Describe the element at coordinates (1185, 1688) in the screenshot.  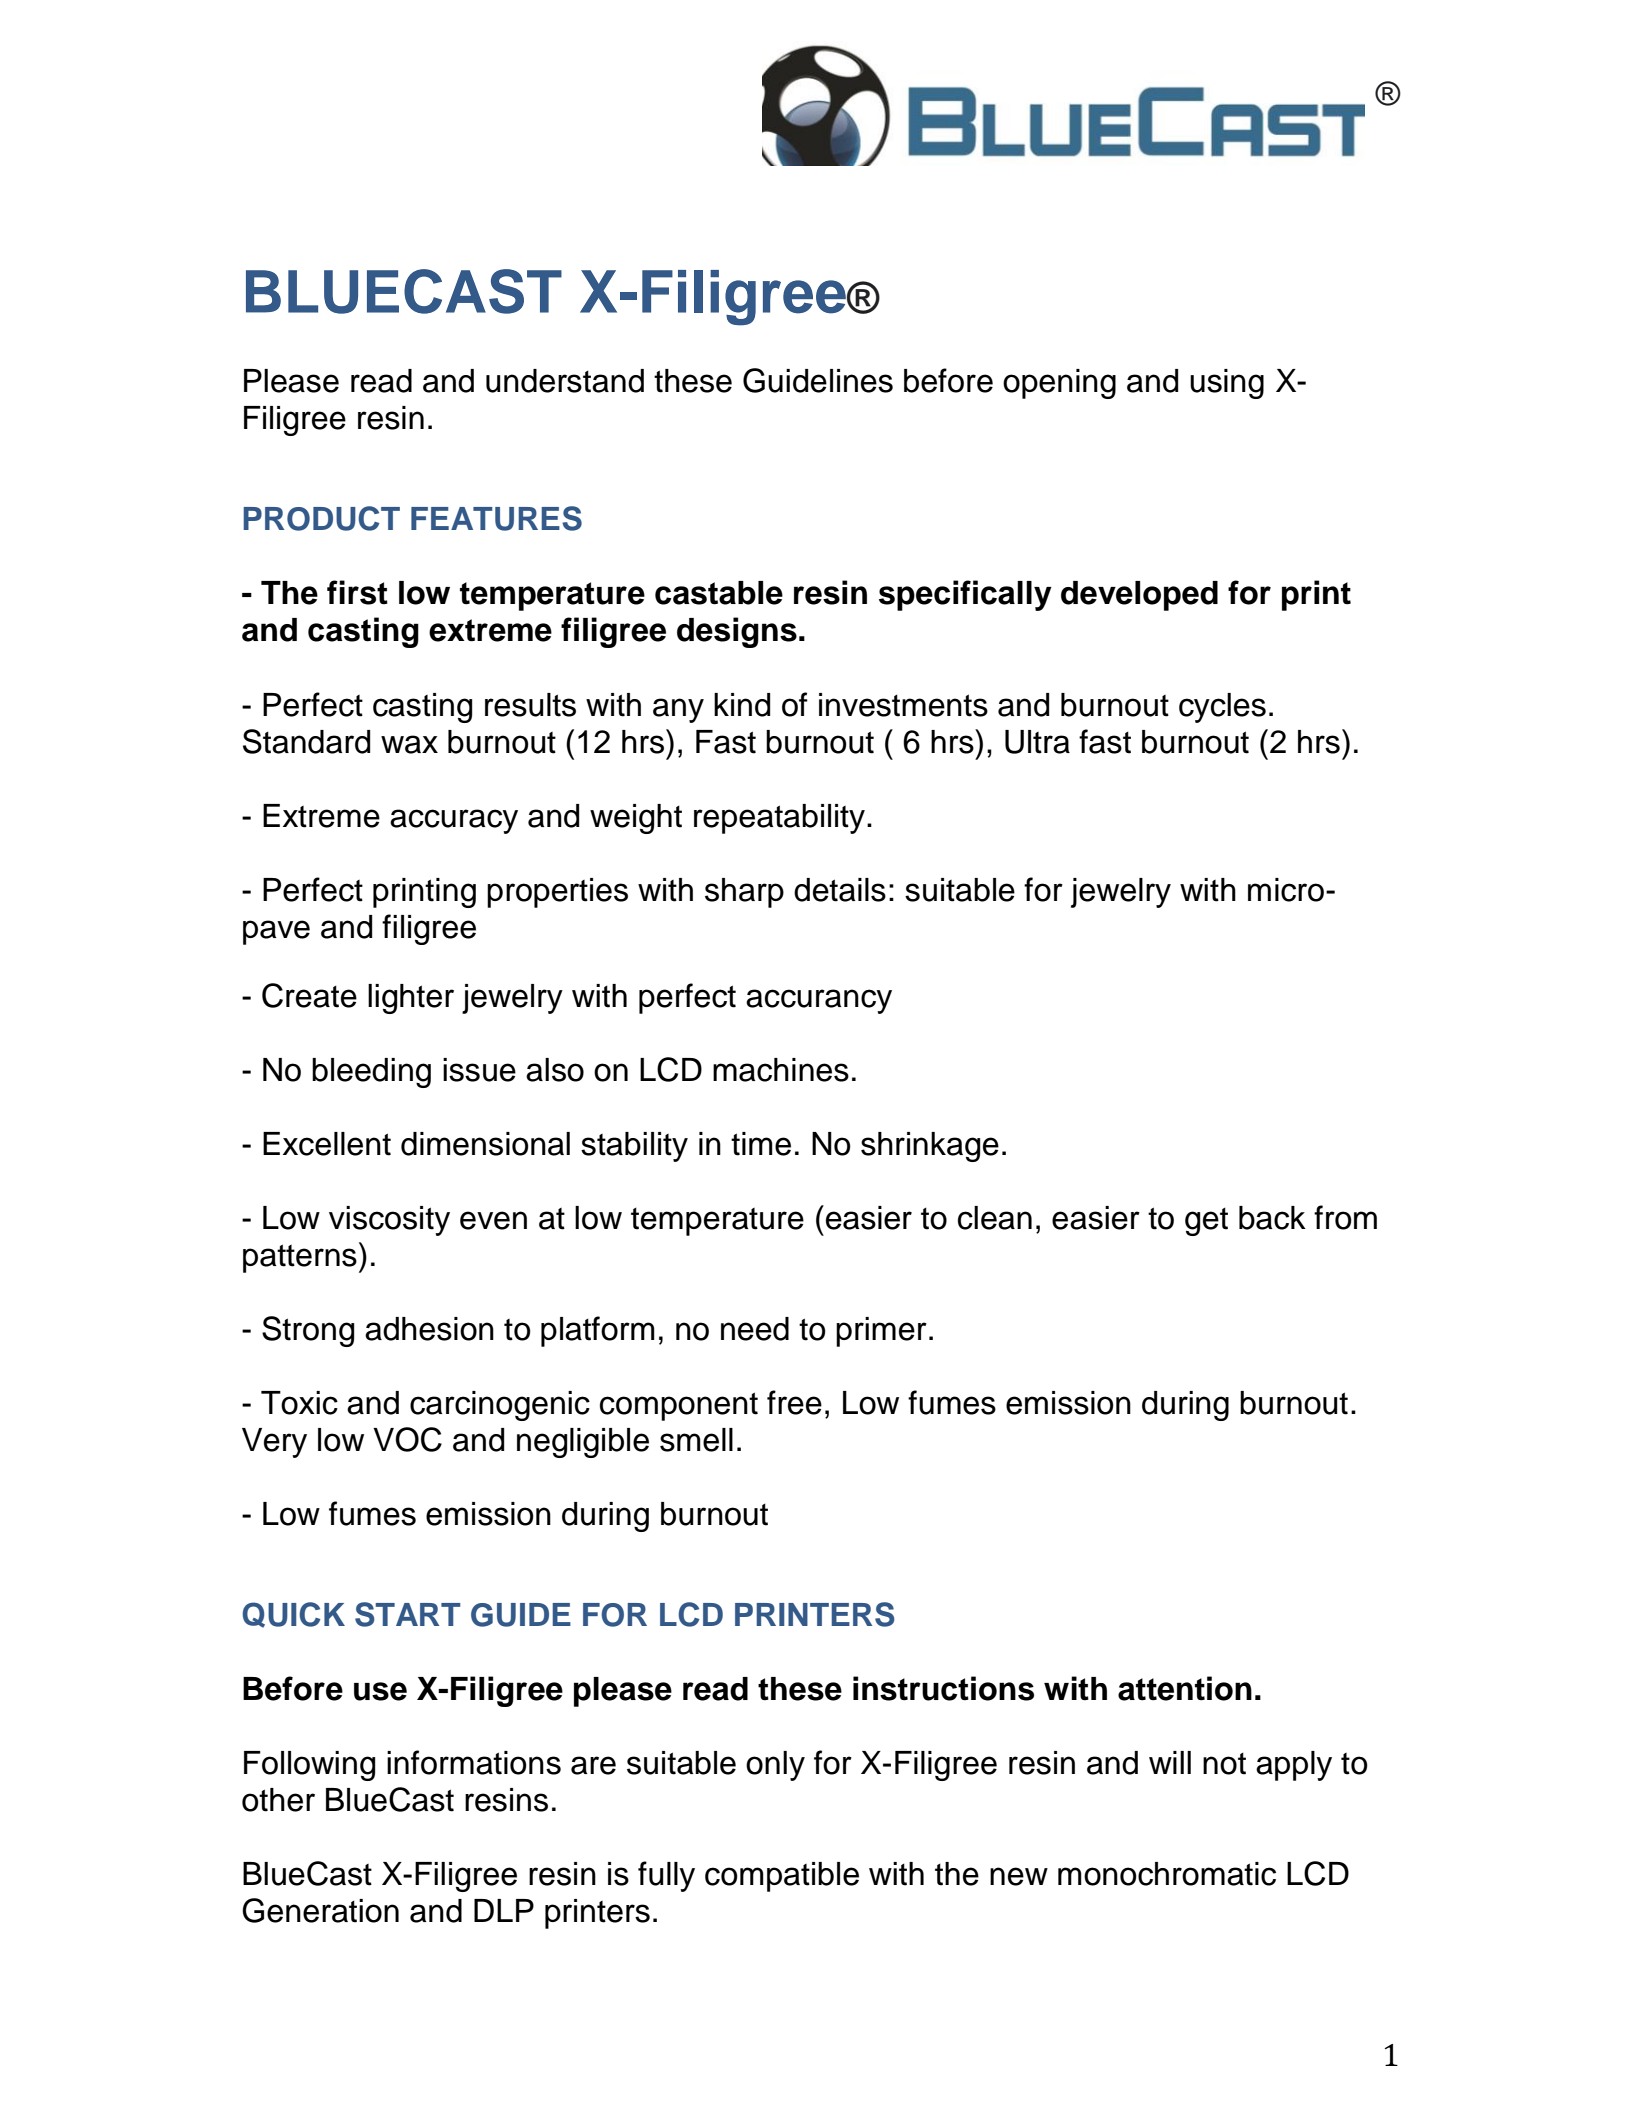
I see `attention` at that location.
